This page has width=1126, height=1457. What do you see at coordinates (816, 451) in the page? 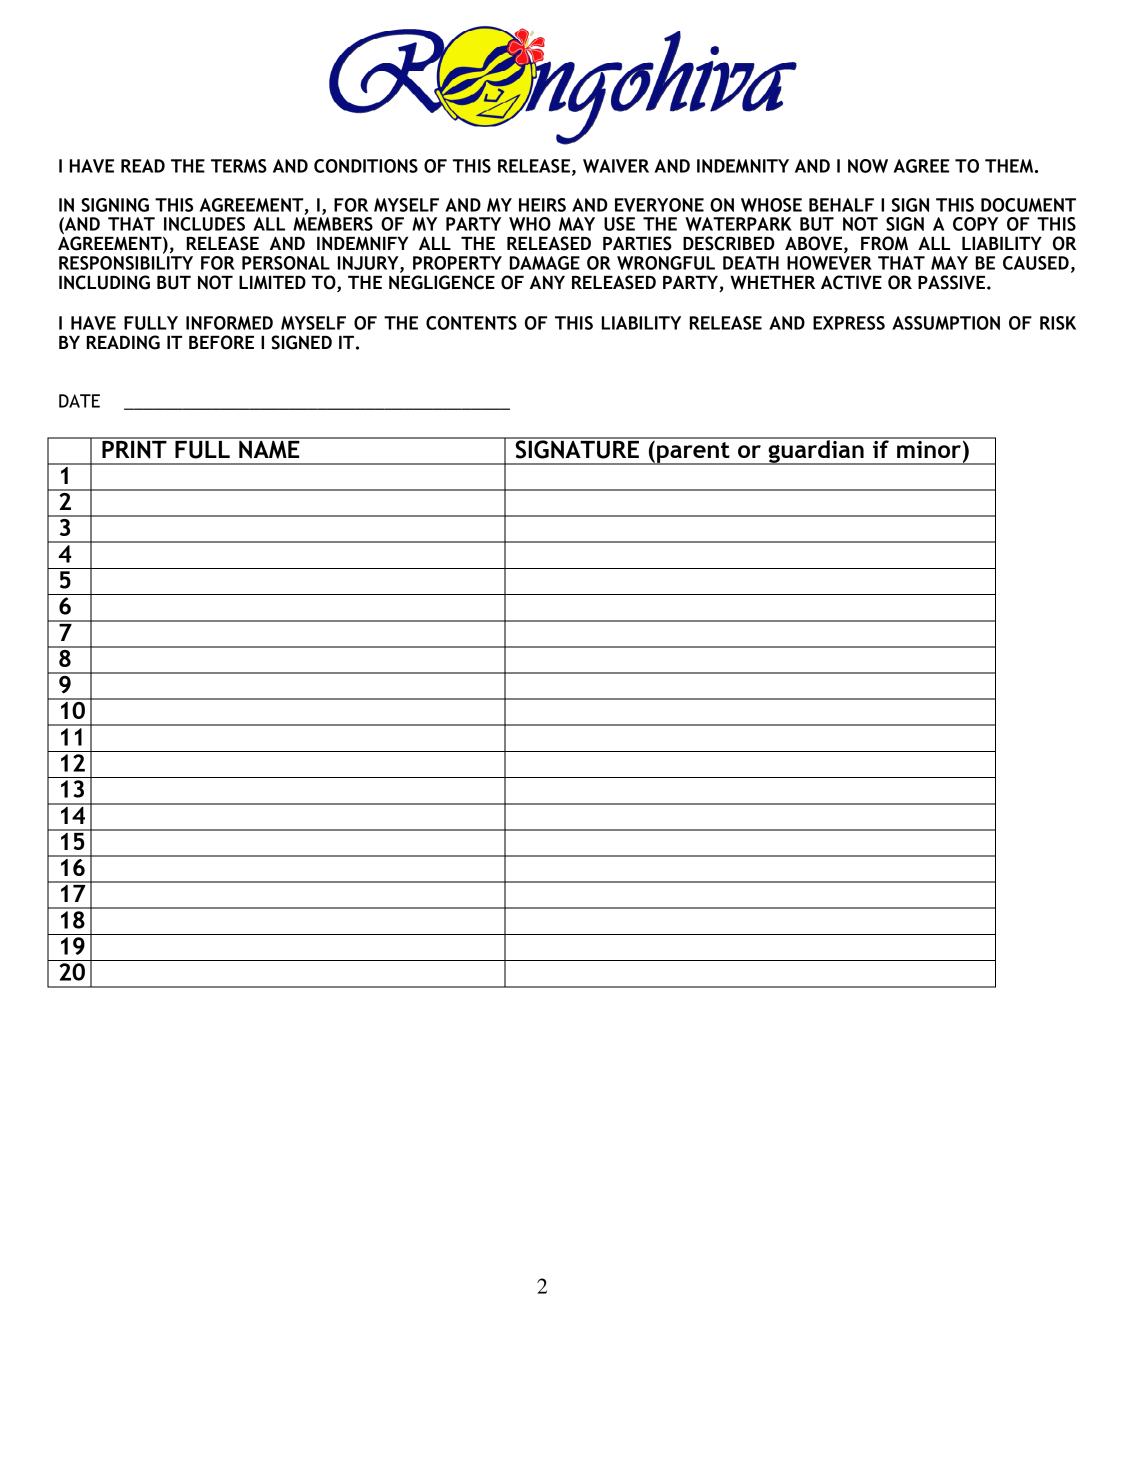
I see `guardian` at bounding box center [816, 451].
